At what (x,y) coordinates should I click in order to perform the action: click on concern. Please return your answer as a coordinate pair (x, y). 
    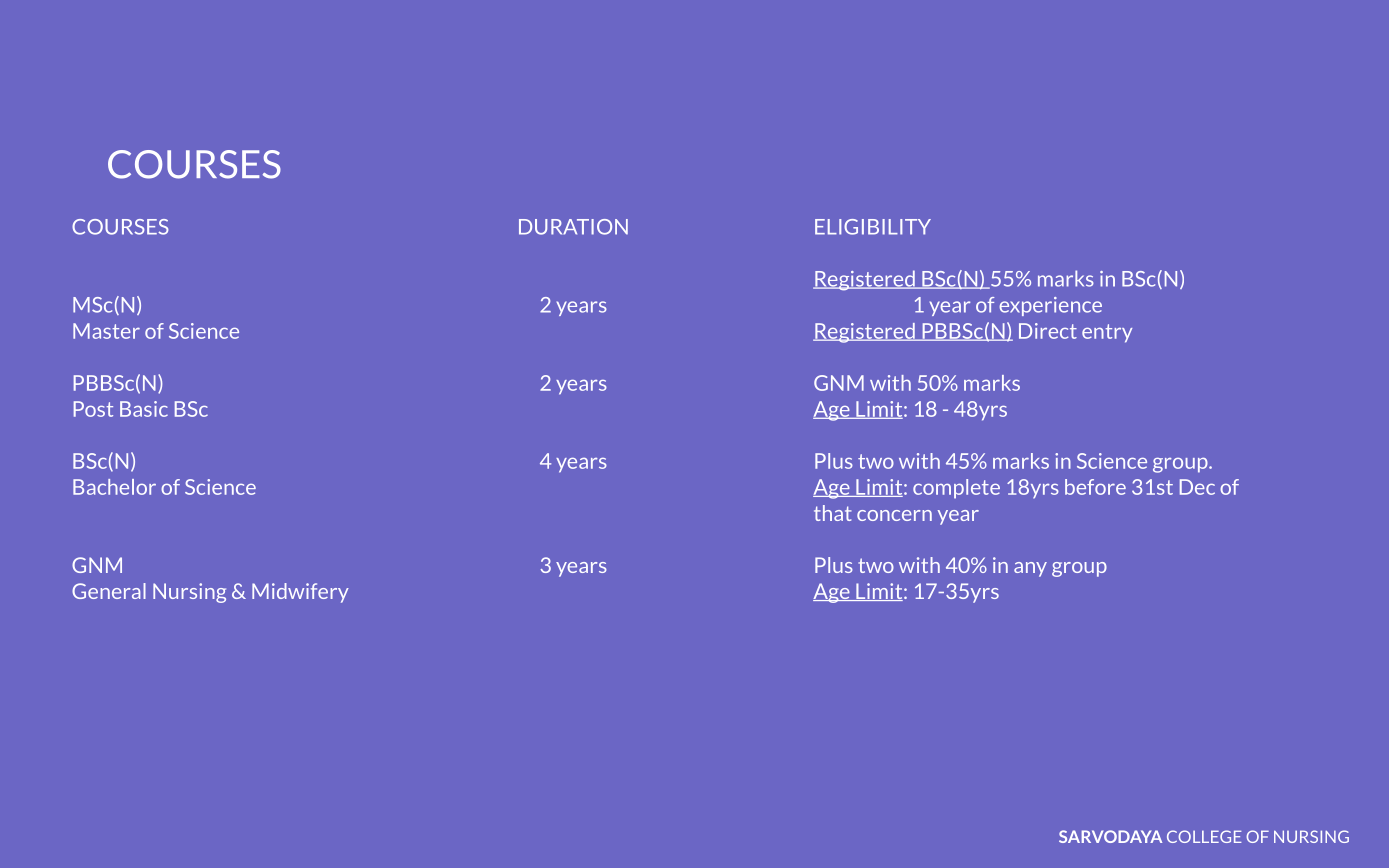
    Looking at the image, I should click on (894, 515).
